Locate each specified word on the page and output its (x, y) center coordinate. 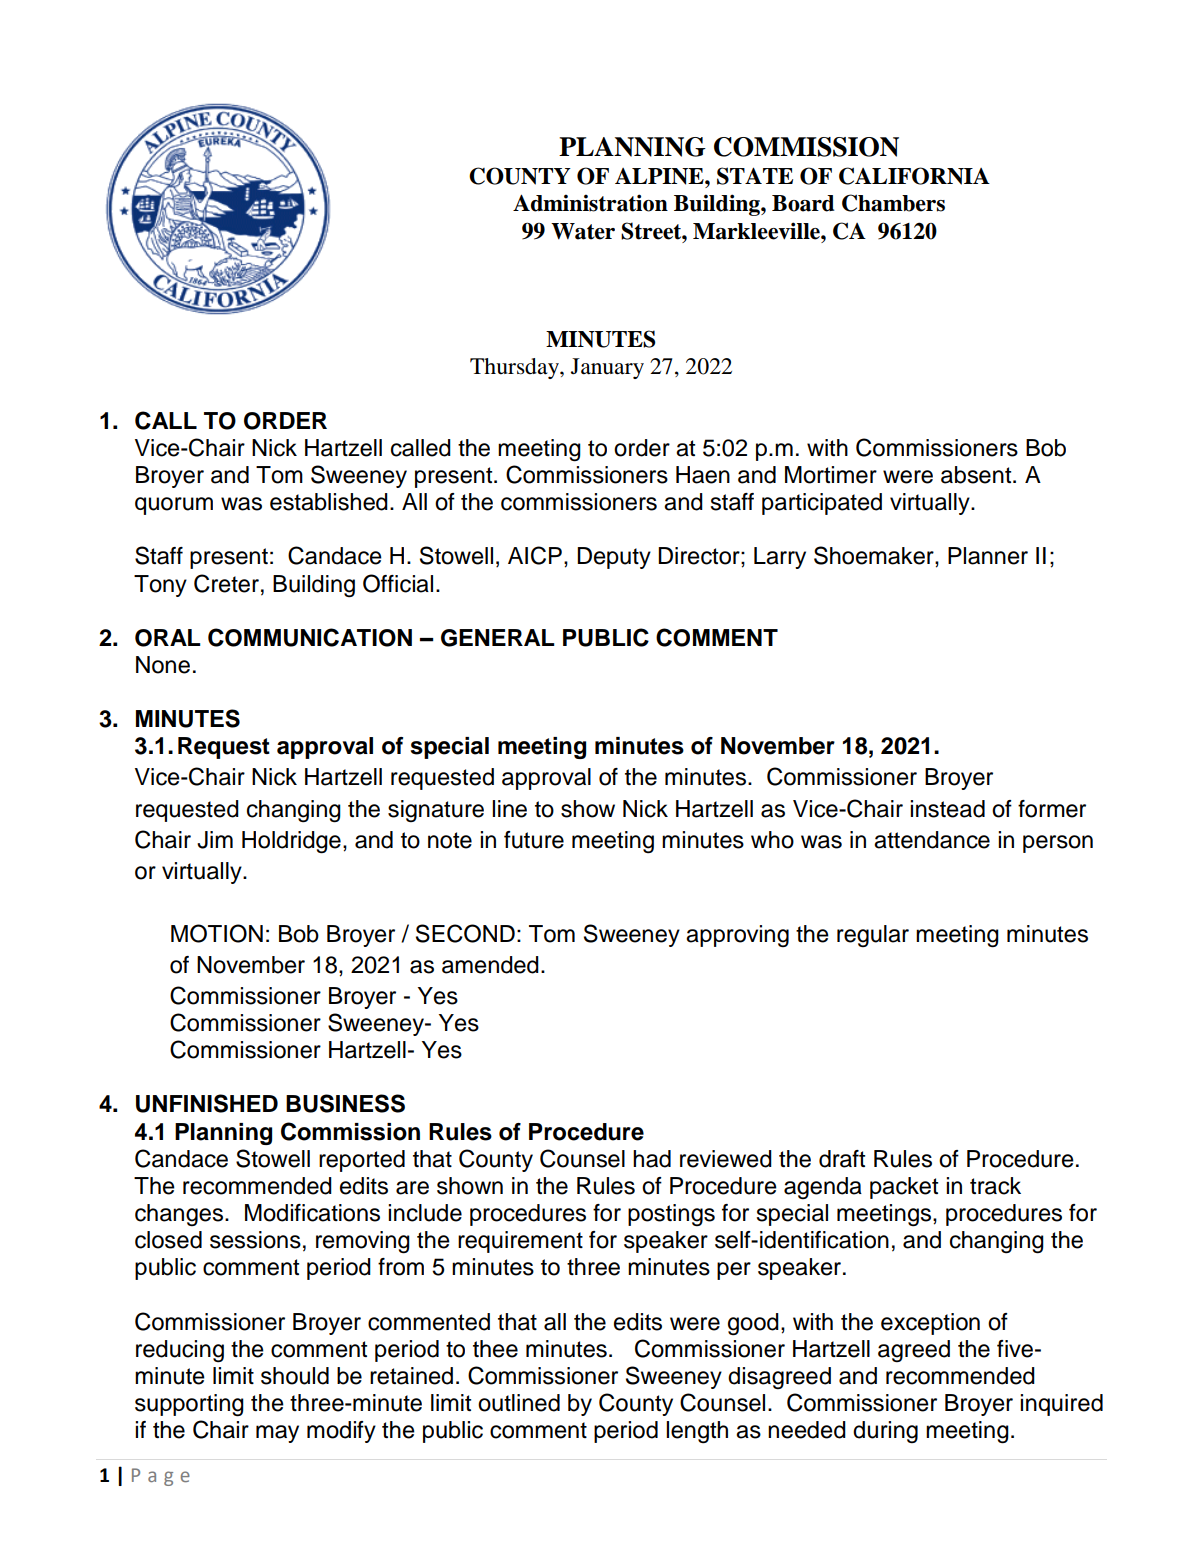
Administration (590, 203)
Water (583, 231)
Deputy (614, 558)
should (295, 1376)
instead (947, 809)
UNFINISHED (207, 1103)
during (885, 1432)
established (329, 502)
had (652, 1159)
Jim (215, 840)
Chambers (893, 203)
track (995, 1186)
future (534, 840)
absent (977, 475)
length (697, 1432)
